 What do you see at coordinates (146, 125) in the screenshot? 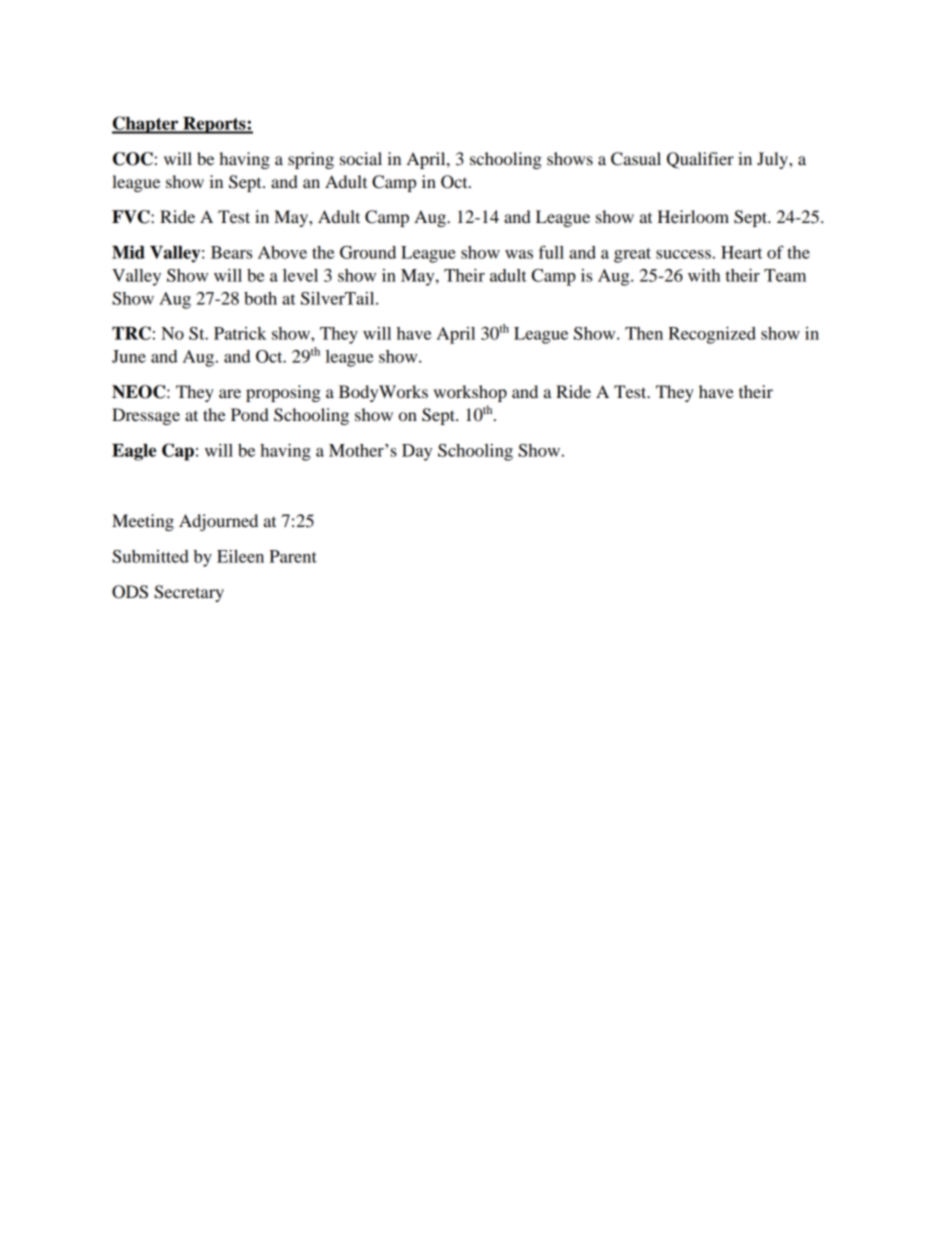
I see `Chapter` at bounding box center [146, 125].
